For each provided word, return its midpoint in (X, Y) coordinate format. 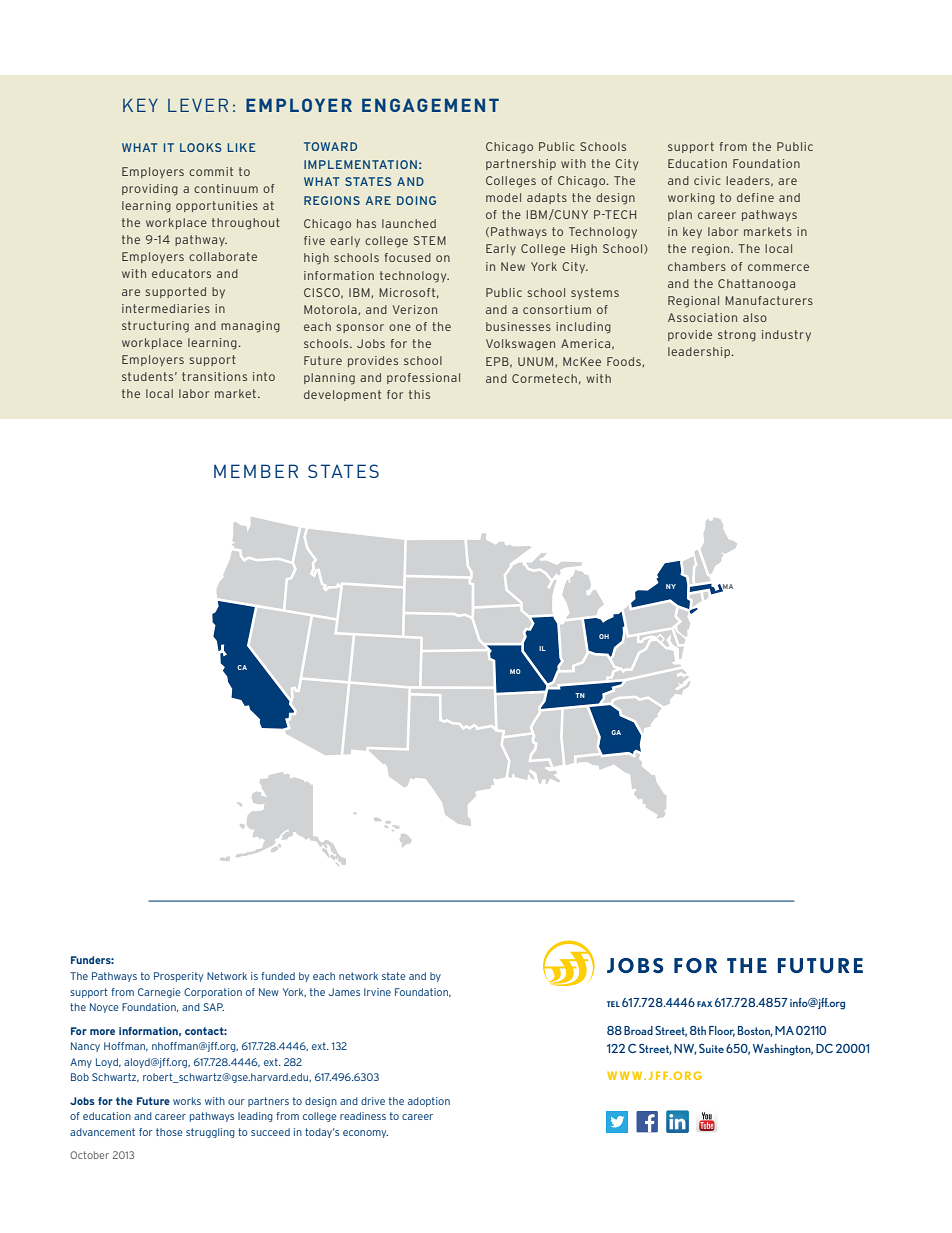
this (419, 394)
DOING (416, 200)
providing (150, 190)
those (169, 1132)
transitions (214, 376)
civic (707, 180)
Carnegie (159, 993)
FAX (704, 1004)
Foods (625, 362)
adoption (429, 1102)
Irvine (377, 992)
